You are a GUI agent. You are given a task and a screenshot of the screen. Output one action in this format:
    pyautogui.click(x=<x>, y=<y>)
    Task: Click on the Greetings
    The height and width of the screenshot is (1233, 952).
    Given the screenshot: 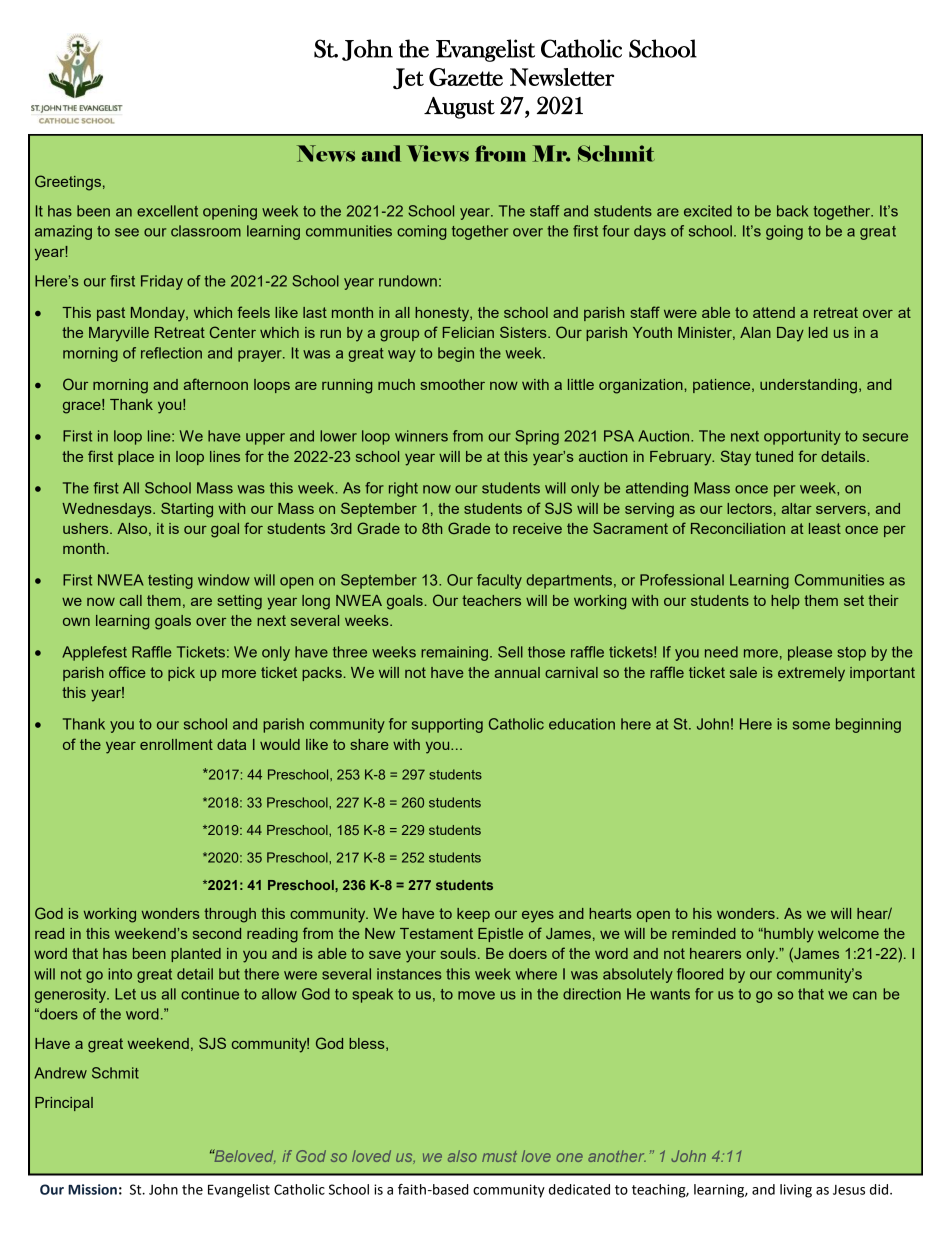 What is the action you would take?
    pyautogui.click(x=68, y=183)
